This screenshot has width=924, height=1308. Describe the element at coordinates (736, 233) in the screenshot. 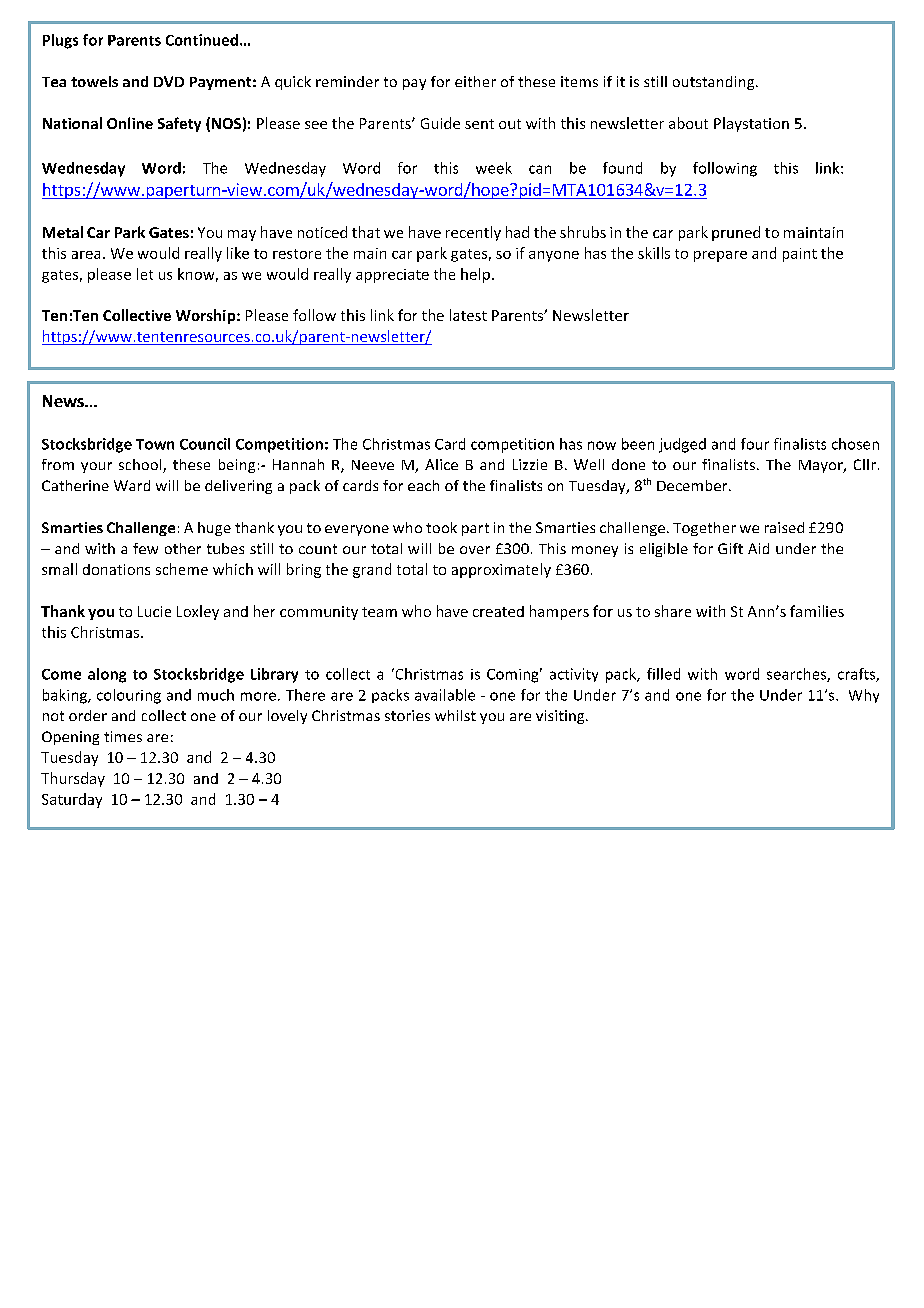

I see `pruned` at that location.
